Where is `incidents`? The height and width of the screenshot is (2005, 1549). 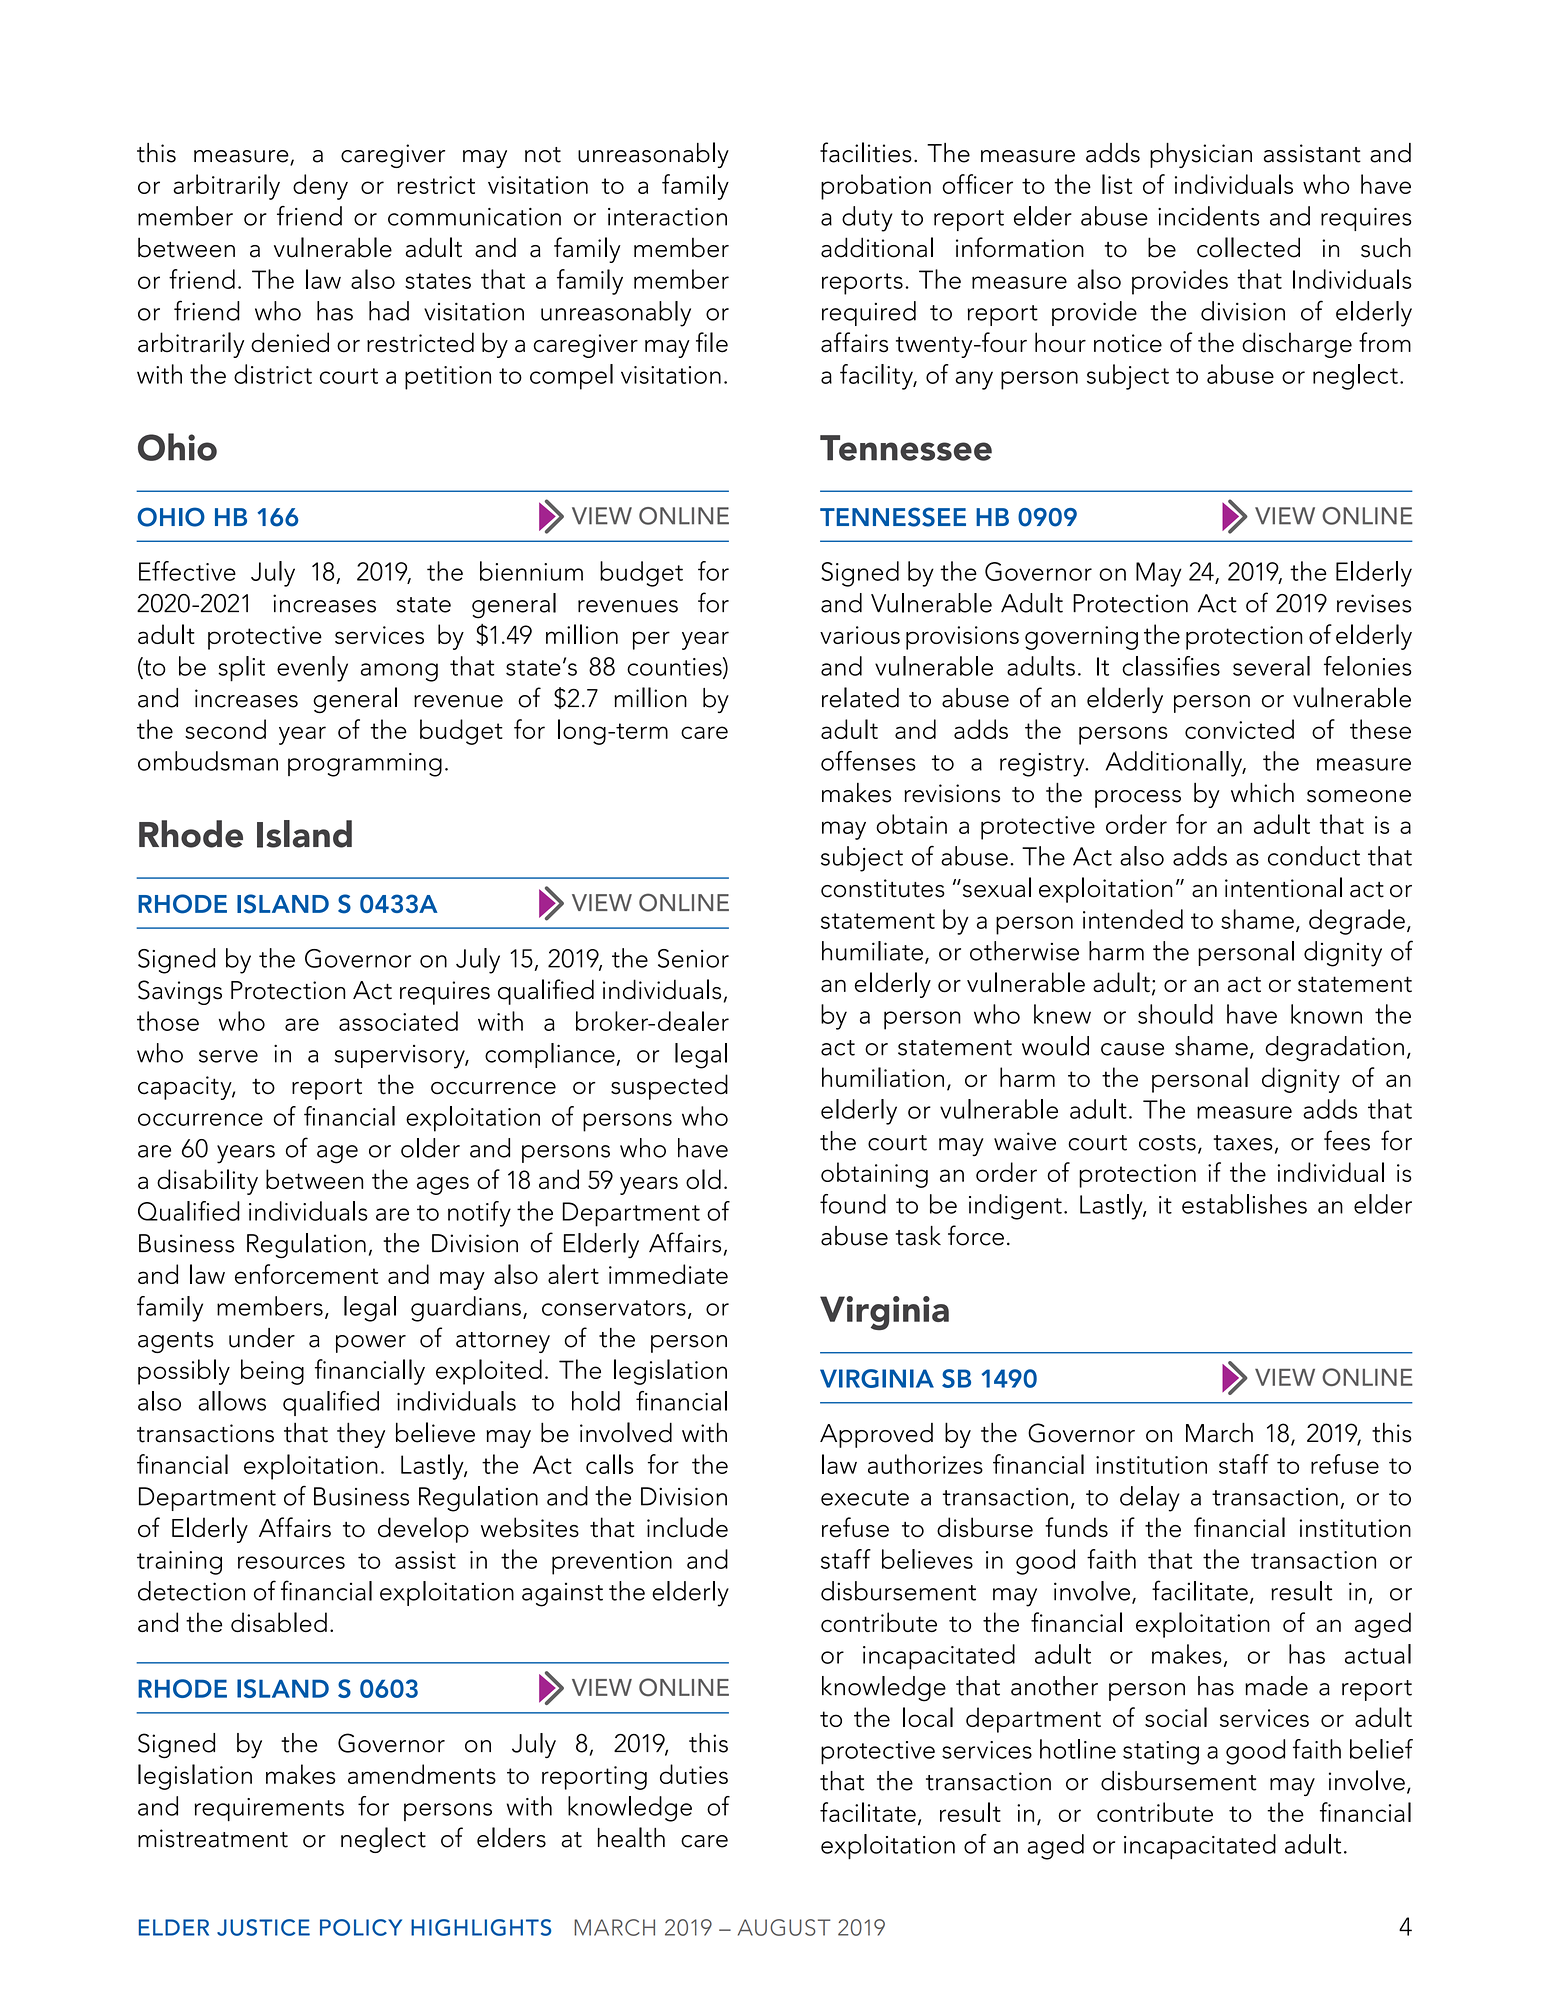
incidents is located at coordinates (1208, 216).
